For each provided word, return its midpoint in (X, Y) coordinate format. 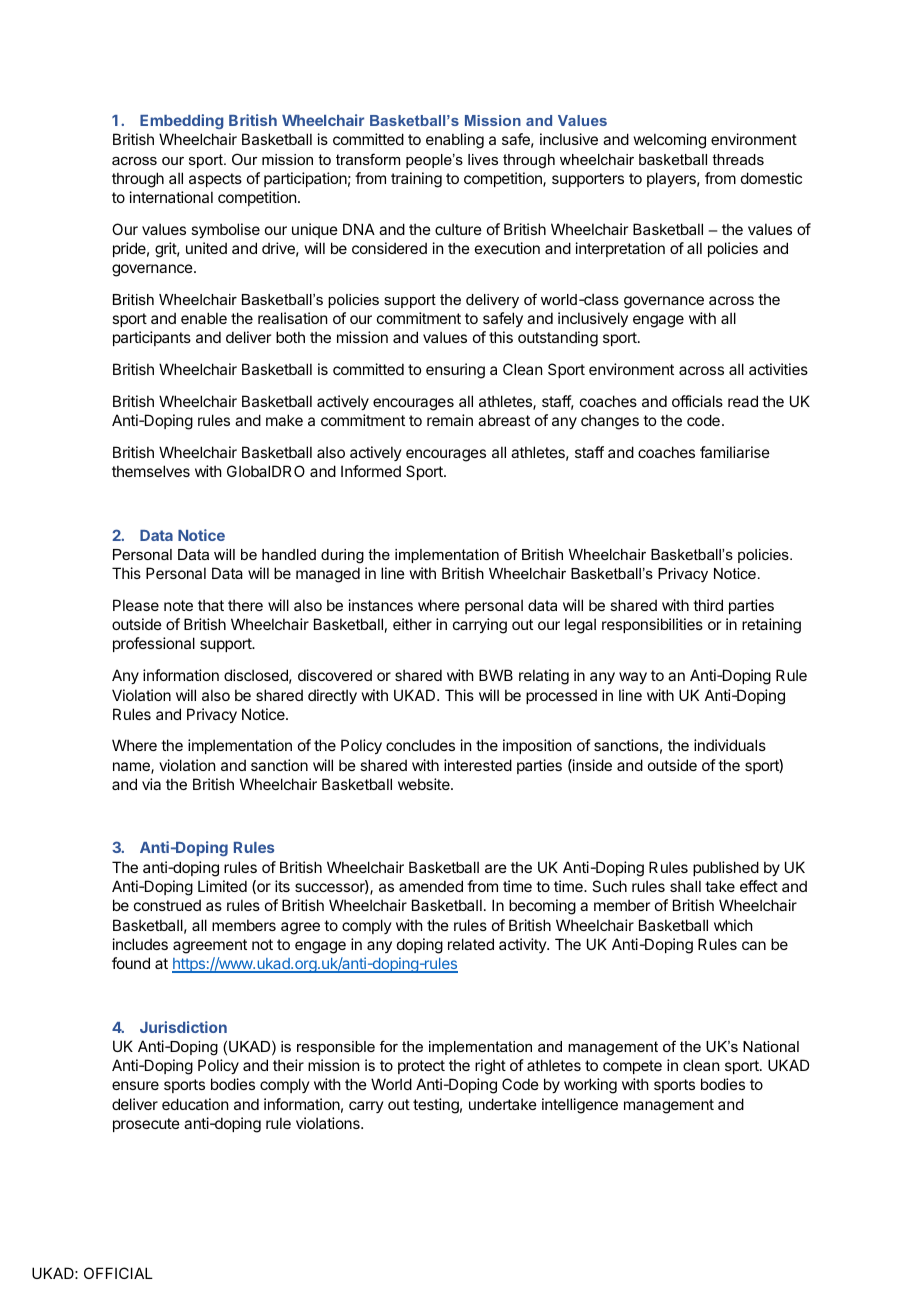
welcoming (670, 141)
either (412, 624)
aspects (215, 180)
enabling (455, 141)
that (211, 605)
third (708, 605)
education (195, 1104)
